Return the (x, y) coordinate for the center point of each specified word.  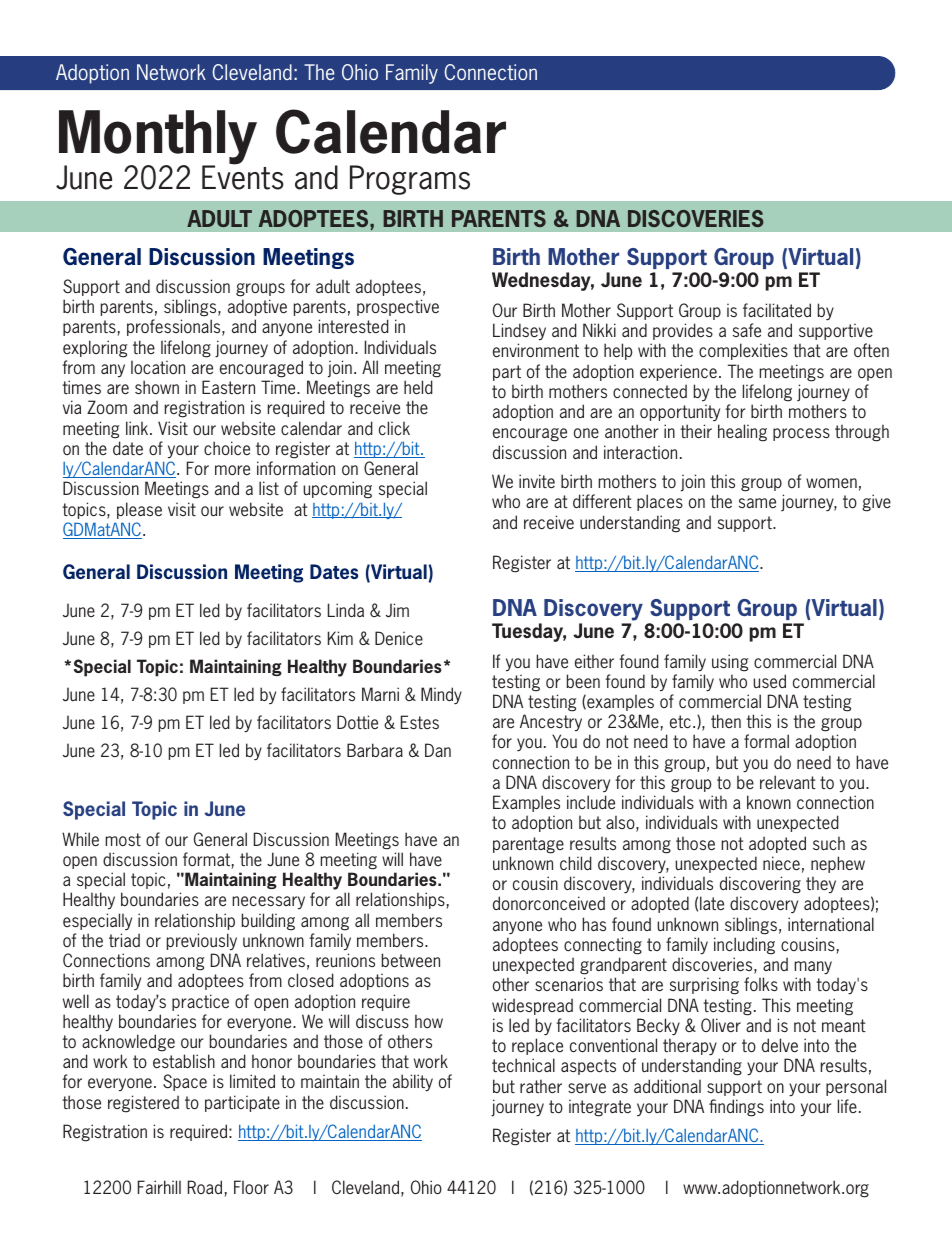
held (418, 387)
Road (205, 1187)
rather (541, 1086)
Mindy (441, 696)
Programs (410, 180)
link (138, 428)
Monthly (158, 138)
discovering (760, 885)
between (411, 960)
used (769, 681)
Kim (340, 638)
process (801, 434)
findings (736, 1108)
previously (202, 941)
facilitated (777, 310)
